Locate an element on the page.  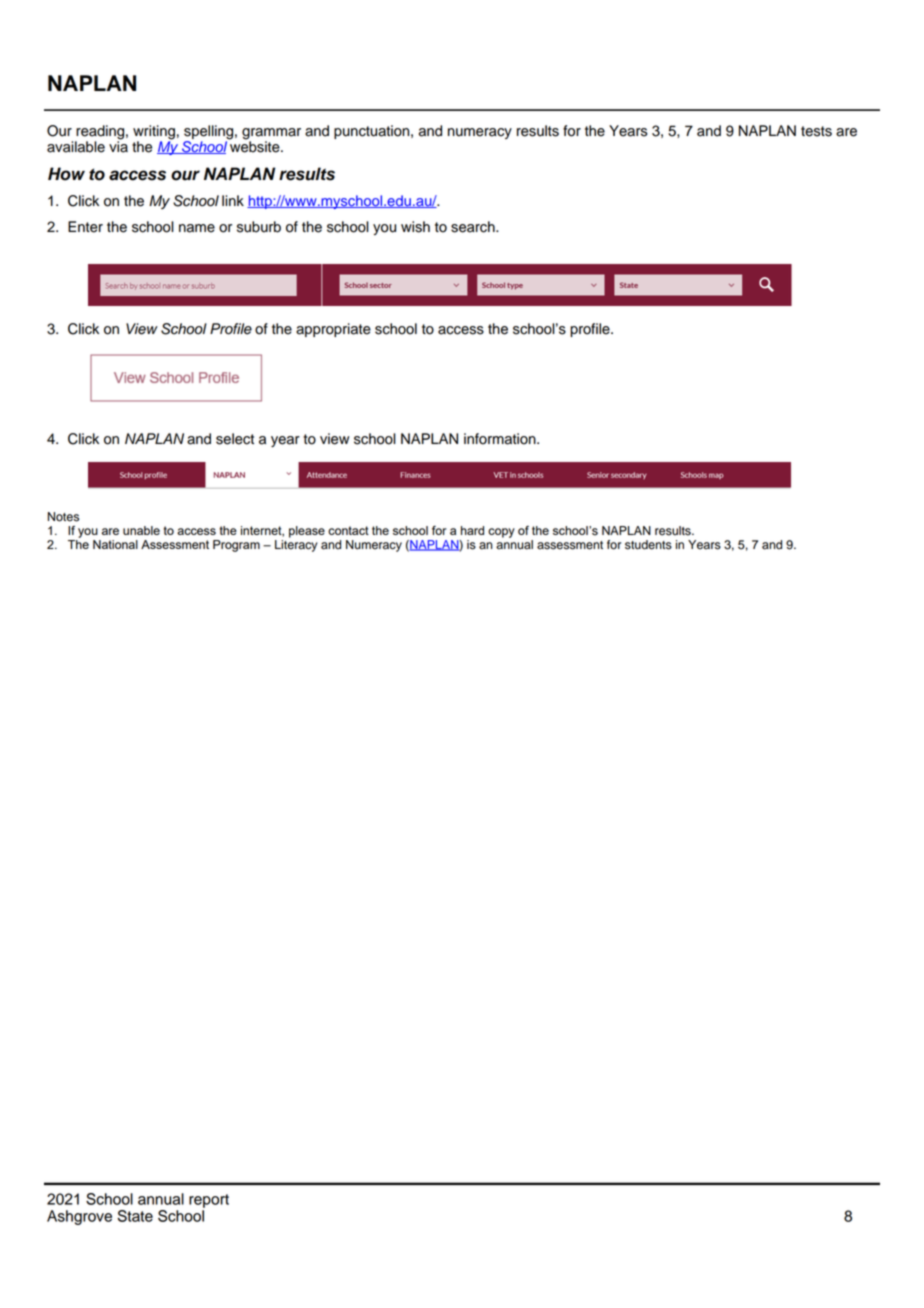
report is located at coordinates (209, 1201).
